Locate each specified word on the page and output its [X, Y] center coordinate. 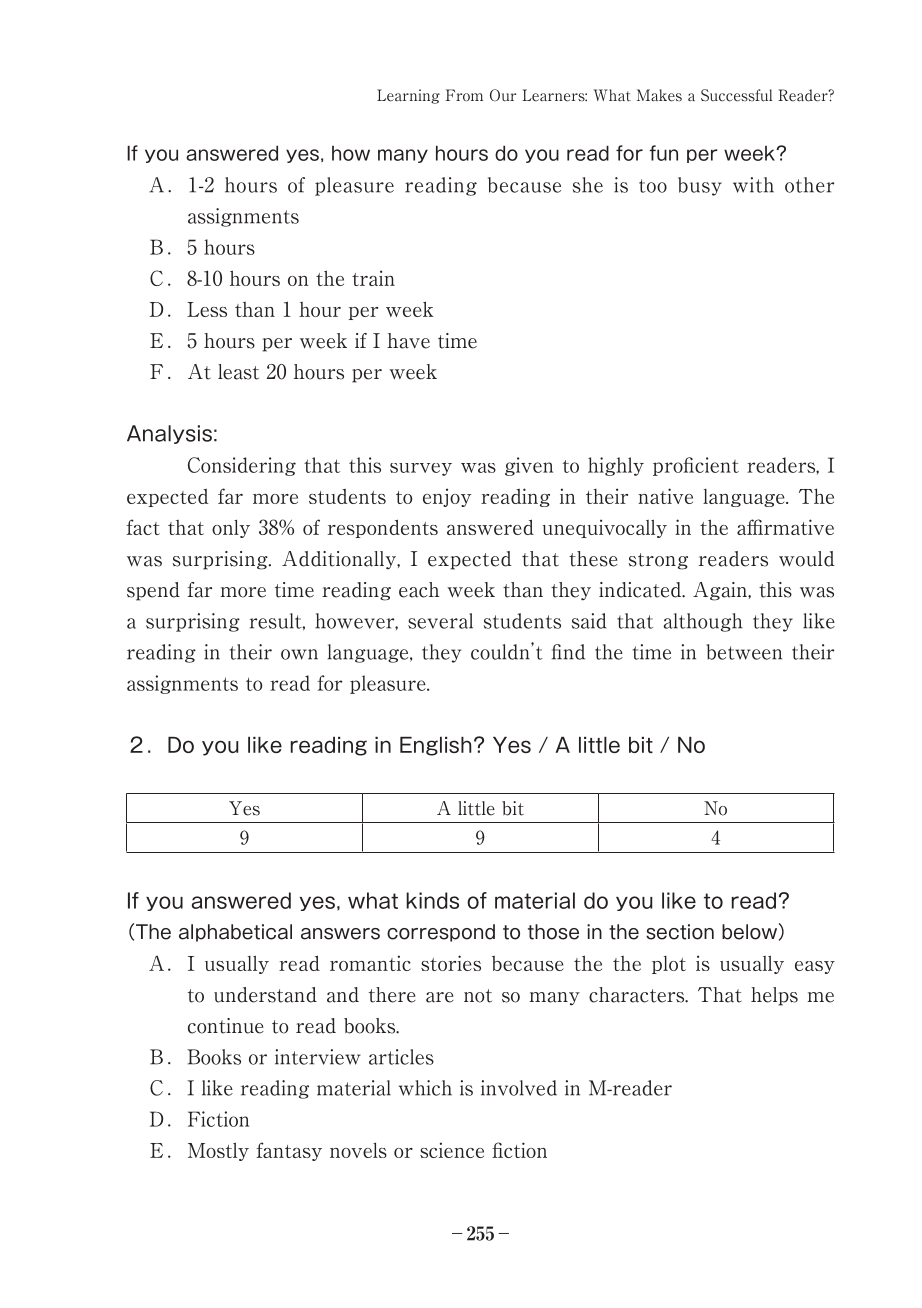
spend [153, 591]
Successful [736, 95]
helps [774, 996]
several [440, 621]
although [703, 622]
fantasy [289, 1151]
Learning [408, 96]
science [452, 1150]
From [464, 95]
